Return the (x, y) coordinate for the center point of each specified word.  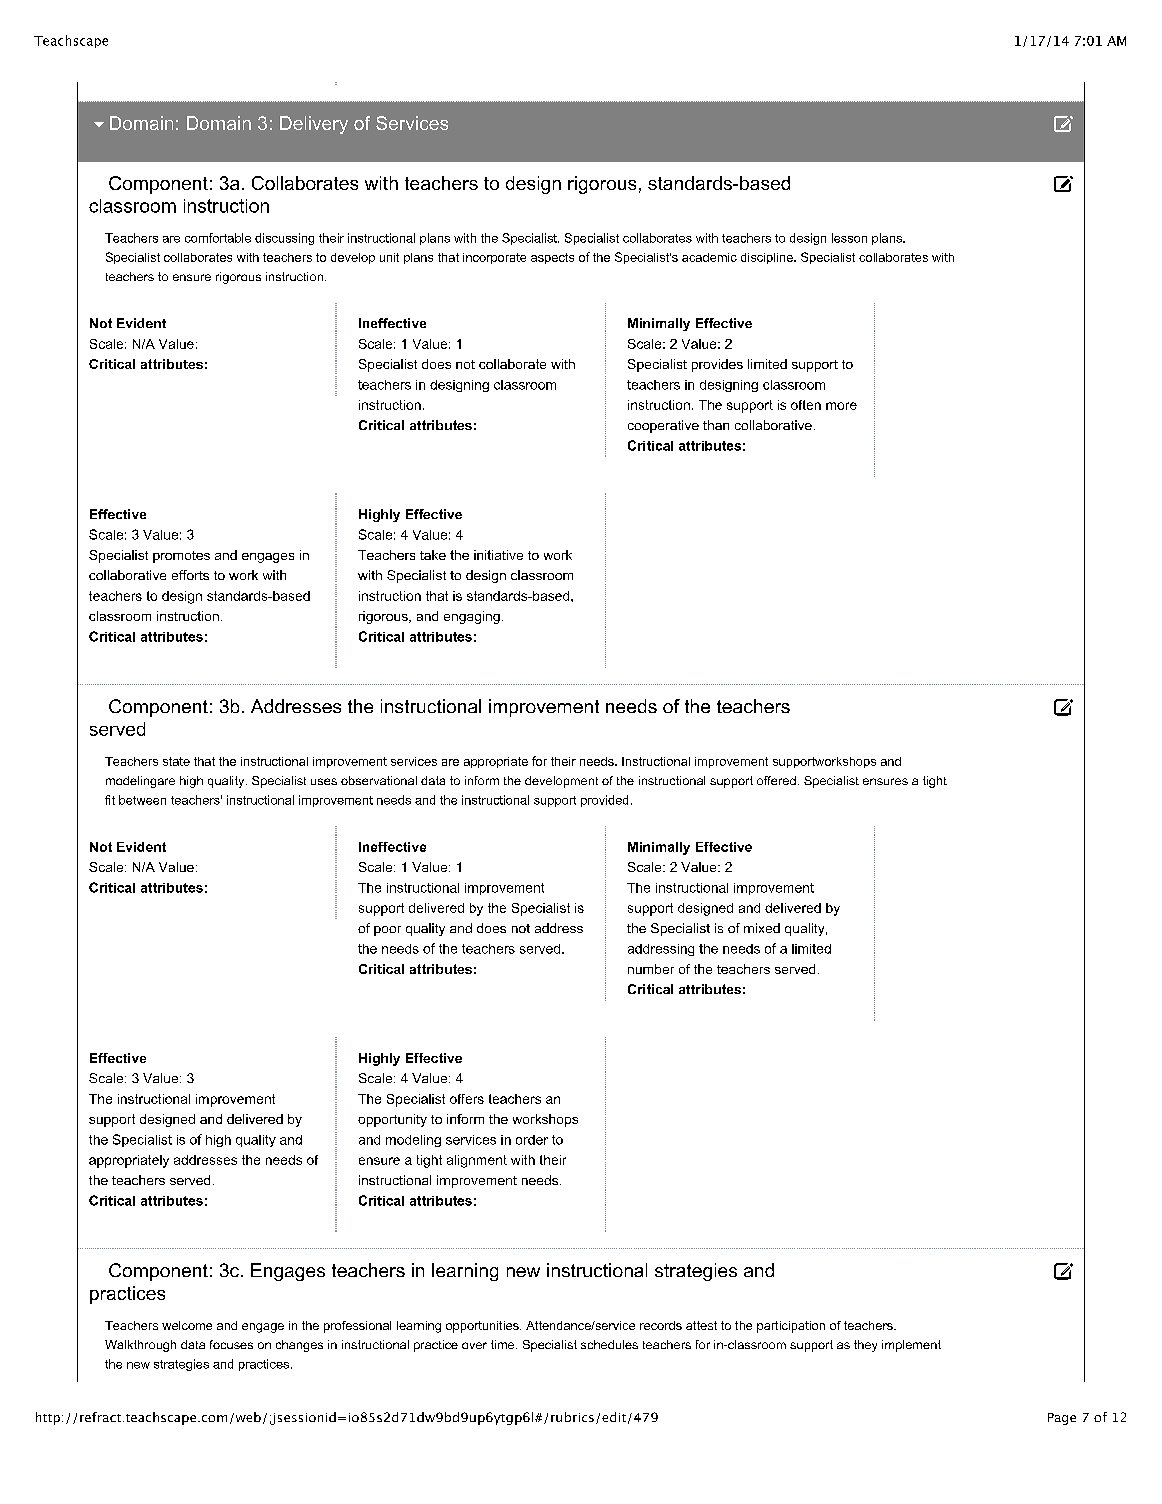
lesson (849, 238)
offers (467, 1099)
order (532, 1140)
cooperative (663, 426)
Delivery (314, 125)
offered (776, 780)
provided (604, 801)
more (841, 406)
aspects (552, 258)
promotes (181, 557)
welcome (187, 1325)
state (176, 761)
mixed (762, 928)
